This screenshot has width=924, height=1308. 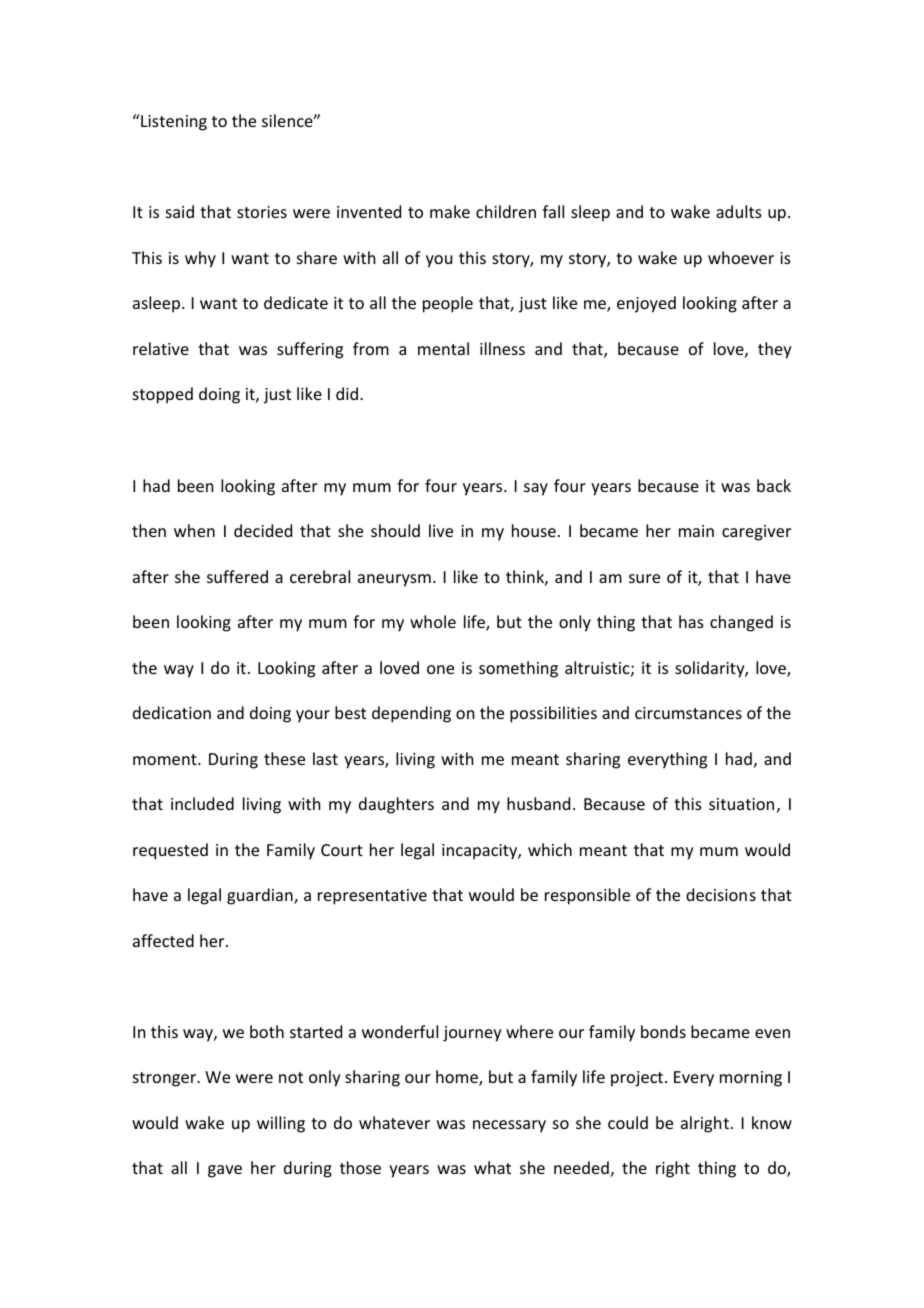 What do you see at coordinates (396, 805) in the screenshot?
I see `daughters` at bounding box center [396, 805].
